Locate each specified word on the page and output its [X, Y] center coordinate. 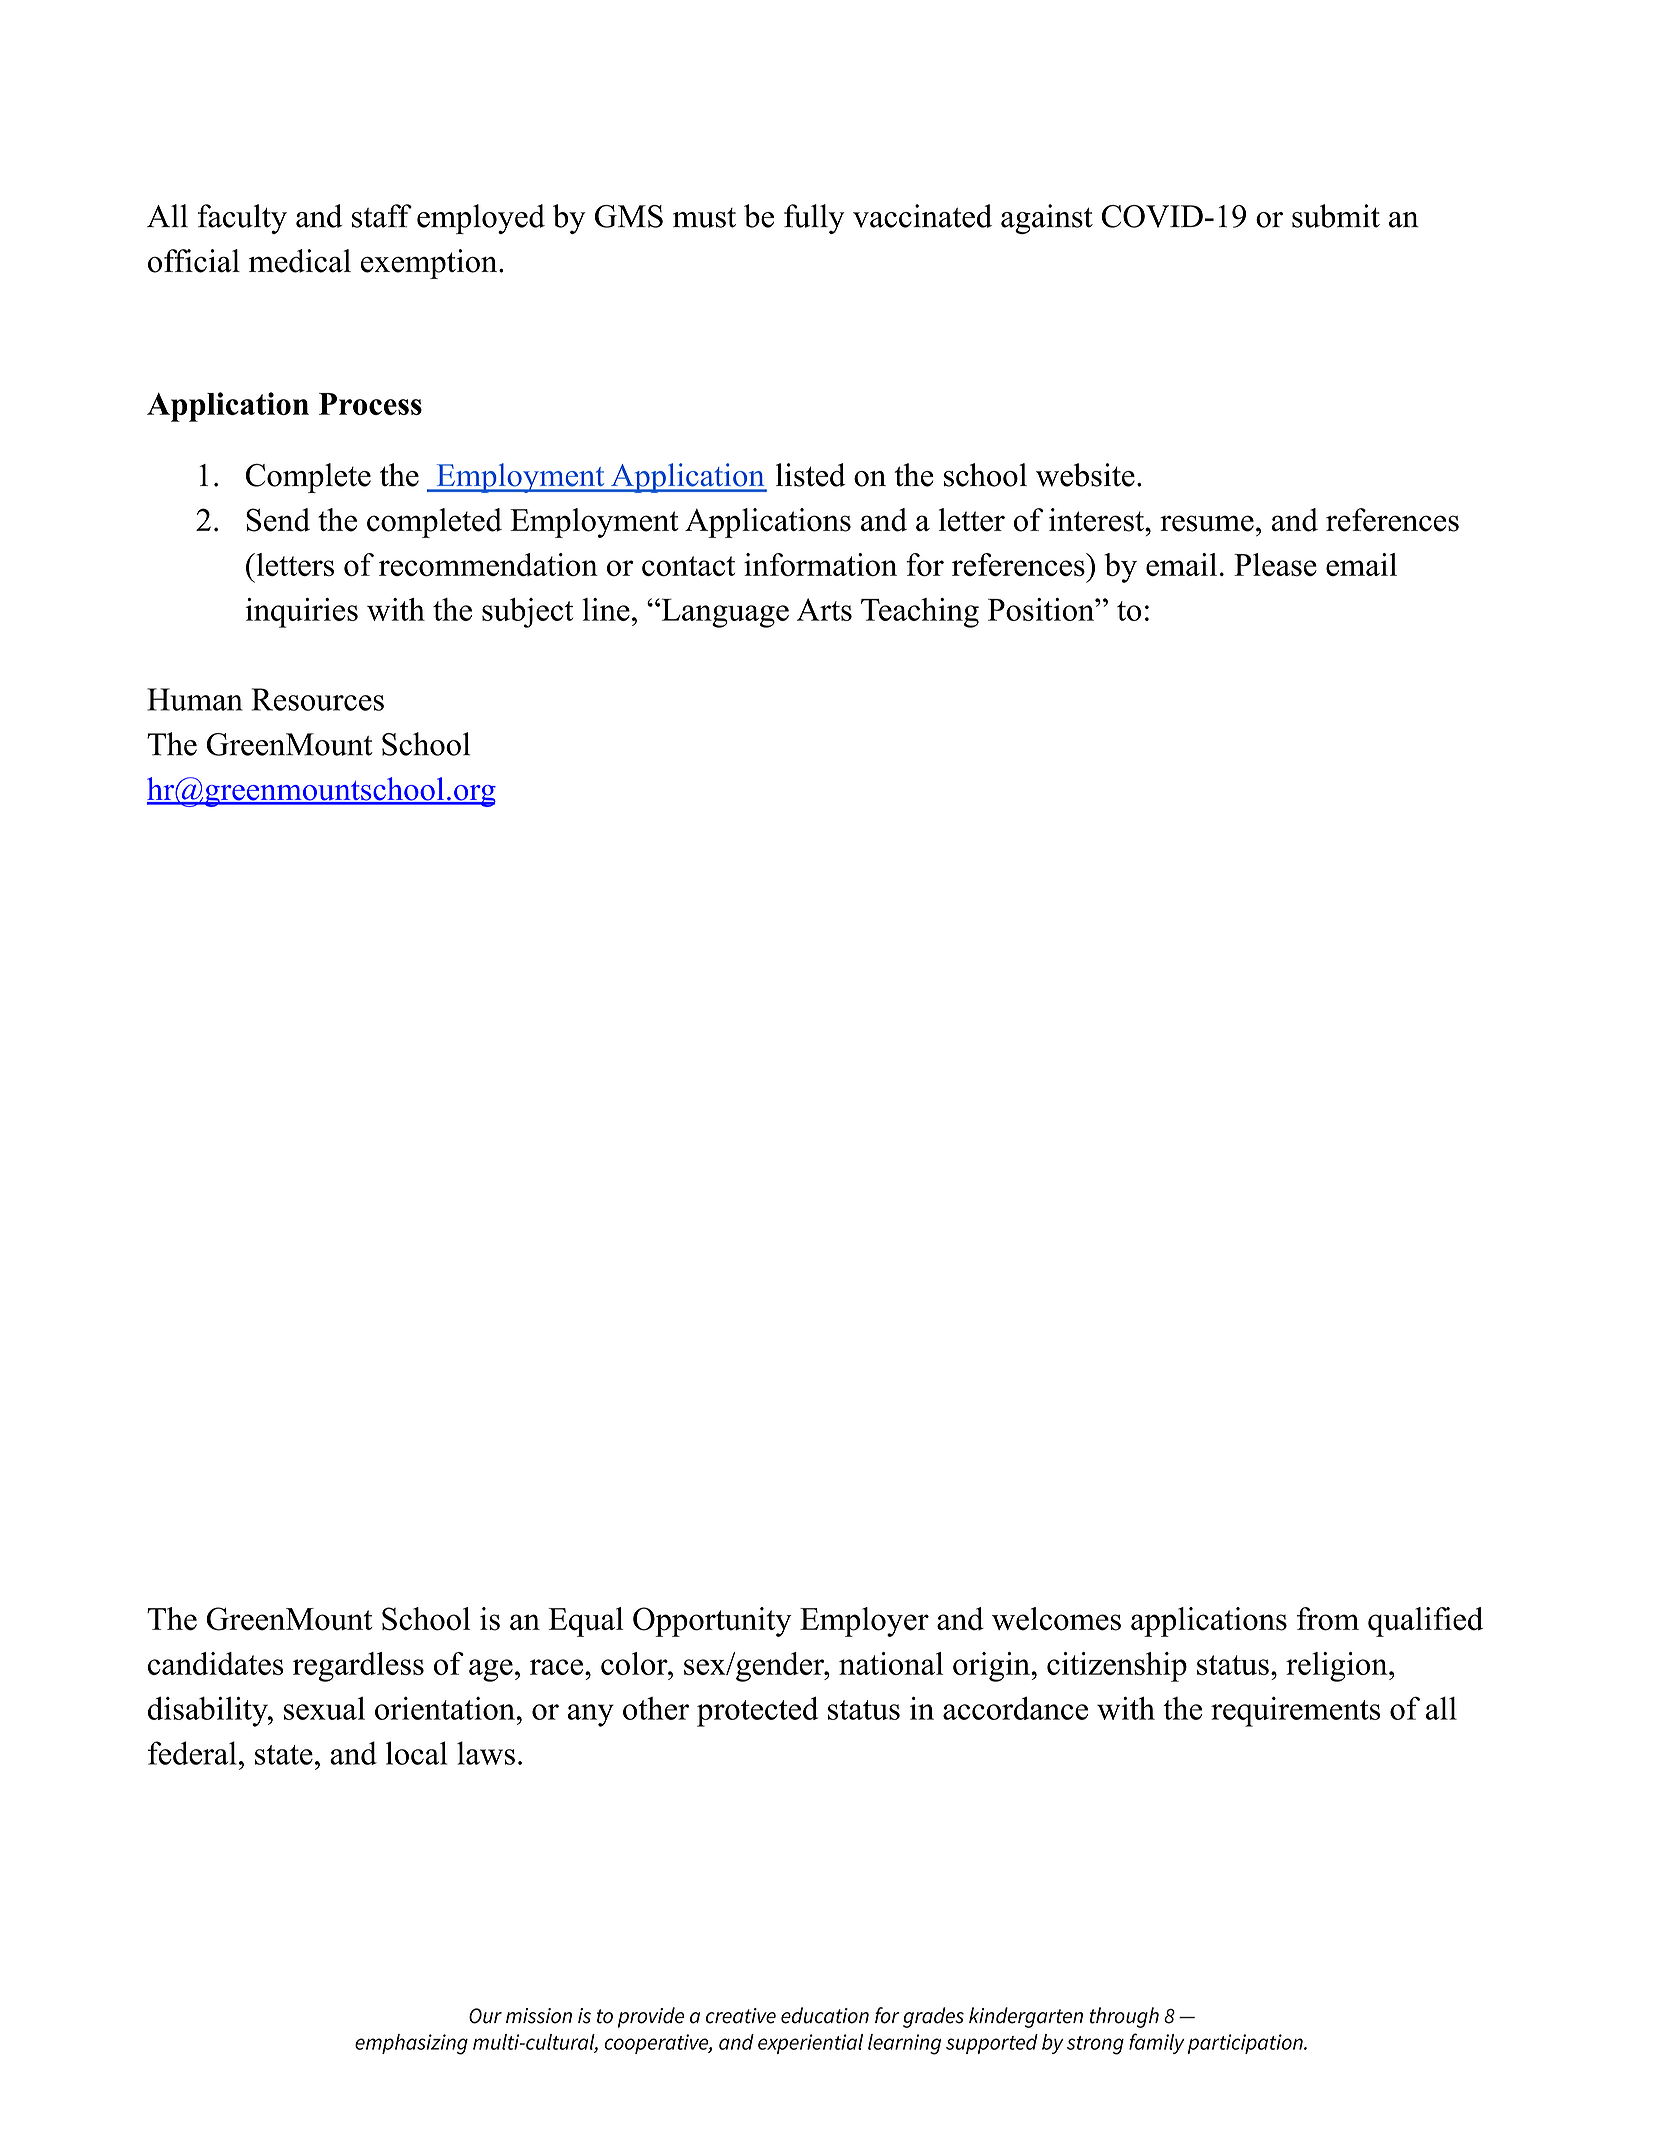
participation [1246, 2044]
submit [1336, 216]
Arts [824, 609]
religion [1338, 1667]
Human [195, 699]
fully [814, 219]
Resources [318, 699]
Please [1275, 565]
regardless [358, 1667]
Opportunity [712, 1622]
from [1328, 1619]
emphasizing [411, 2044]
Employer [864, 1622]
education [825, 2015]
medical [300, 261]
